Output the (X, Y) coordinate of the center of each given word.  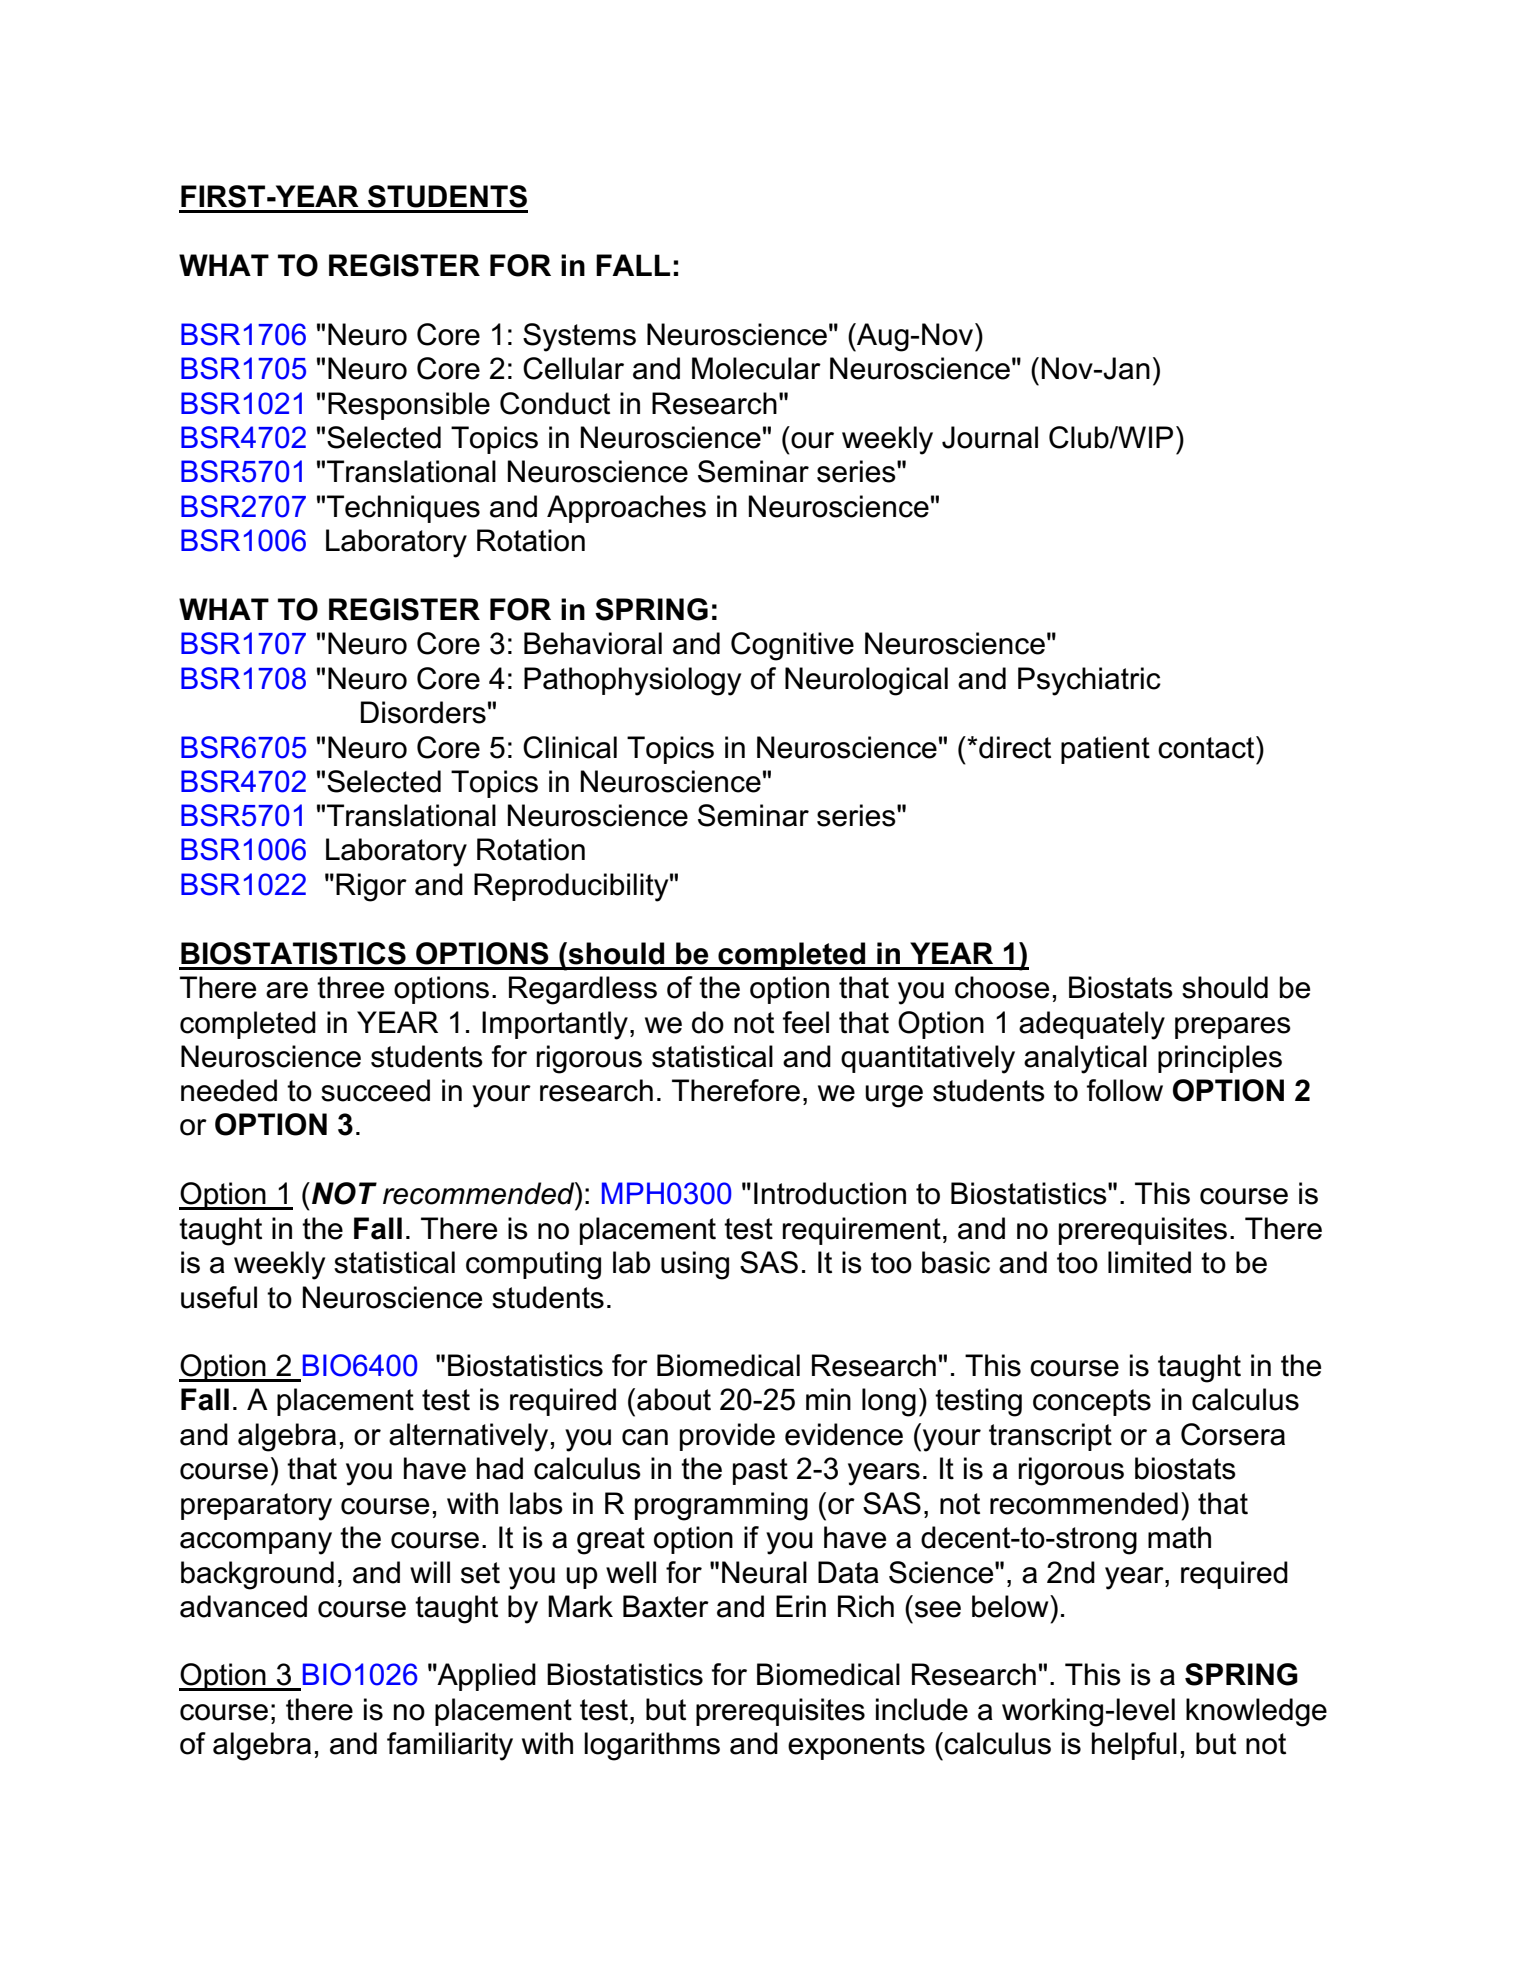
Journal (990, 437)
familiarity (450, 1746)
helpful (1134, 1746)
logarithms (652, 1746)
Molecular (756, 368)
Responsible (409, 406)
